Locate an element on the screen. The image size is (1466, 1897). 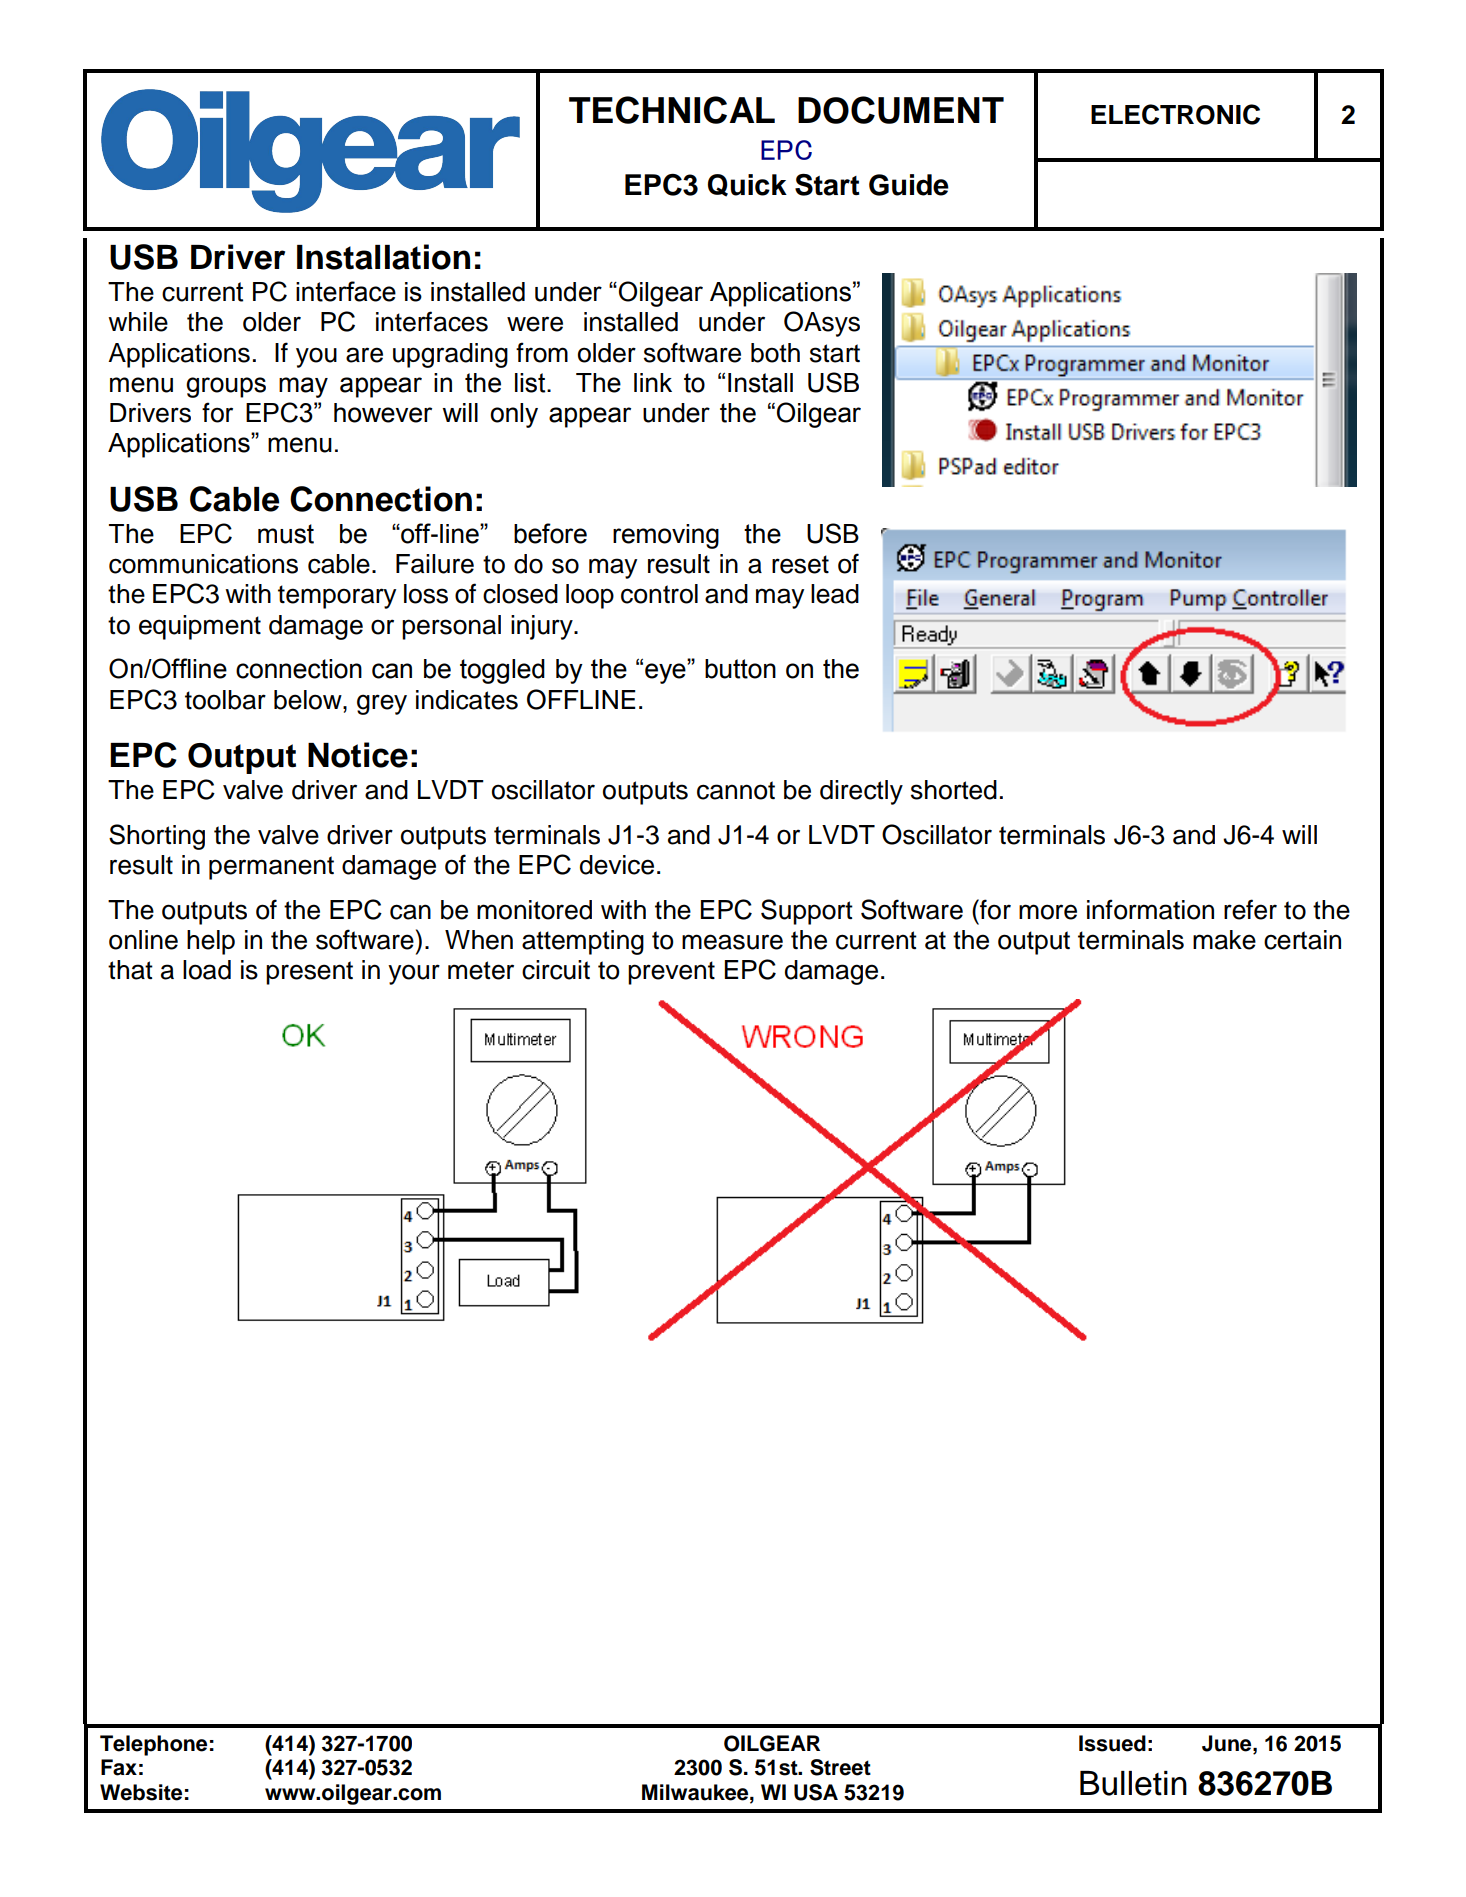
shorted is located at coordinates (954, 790).
